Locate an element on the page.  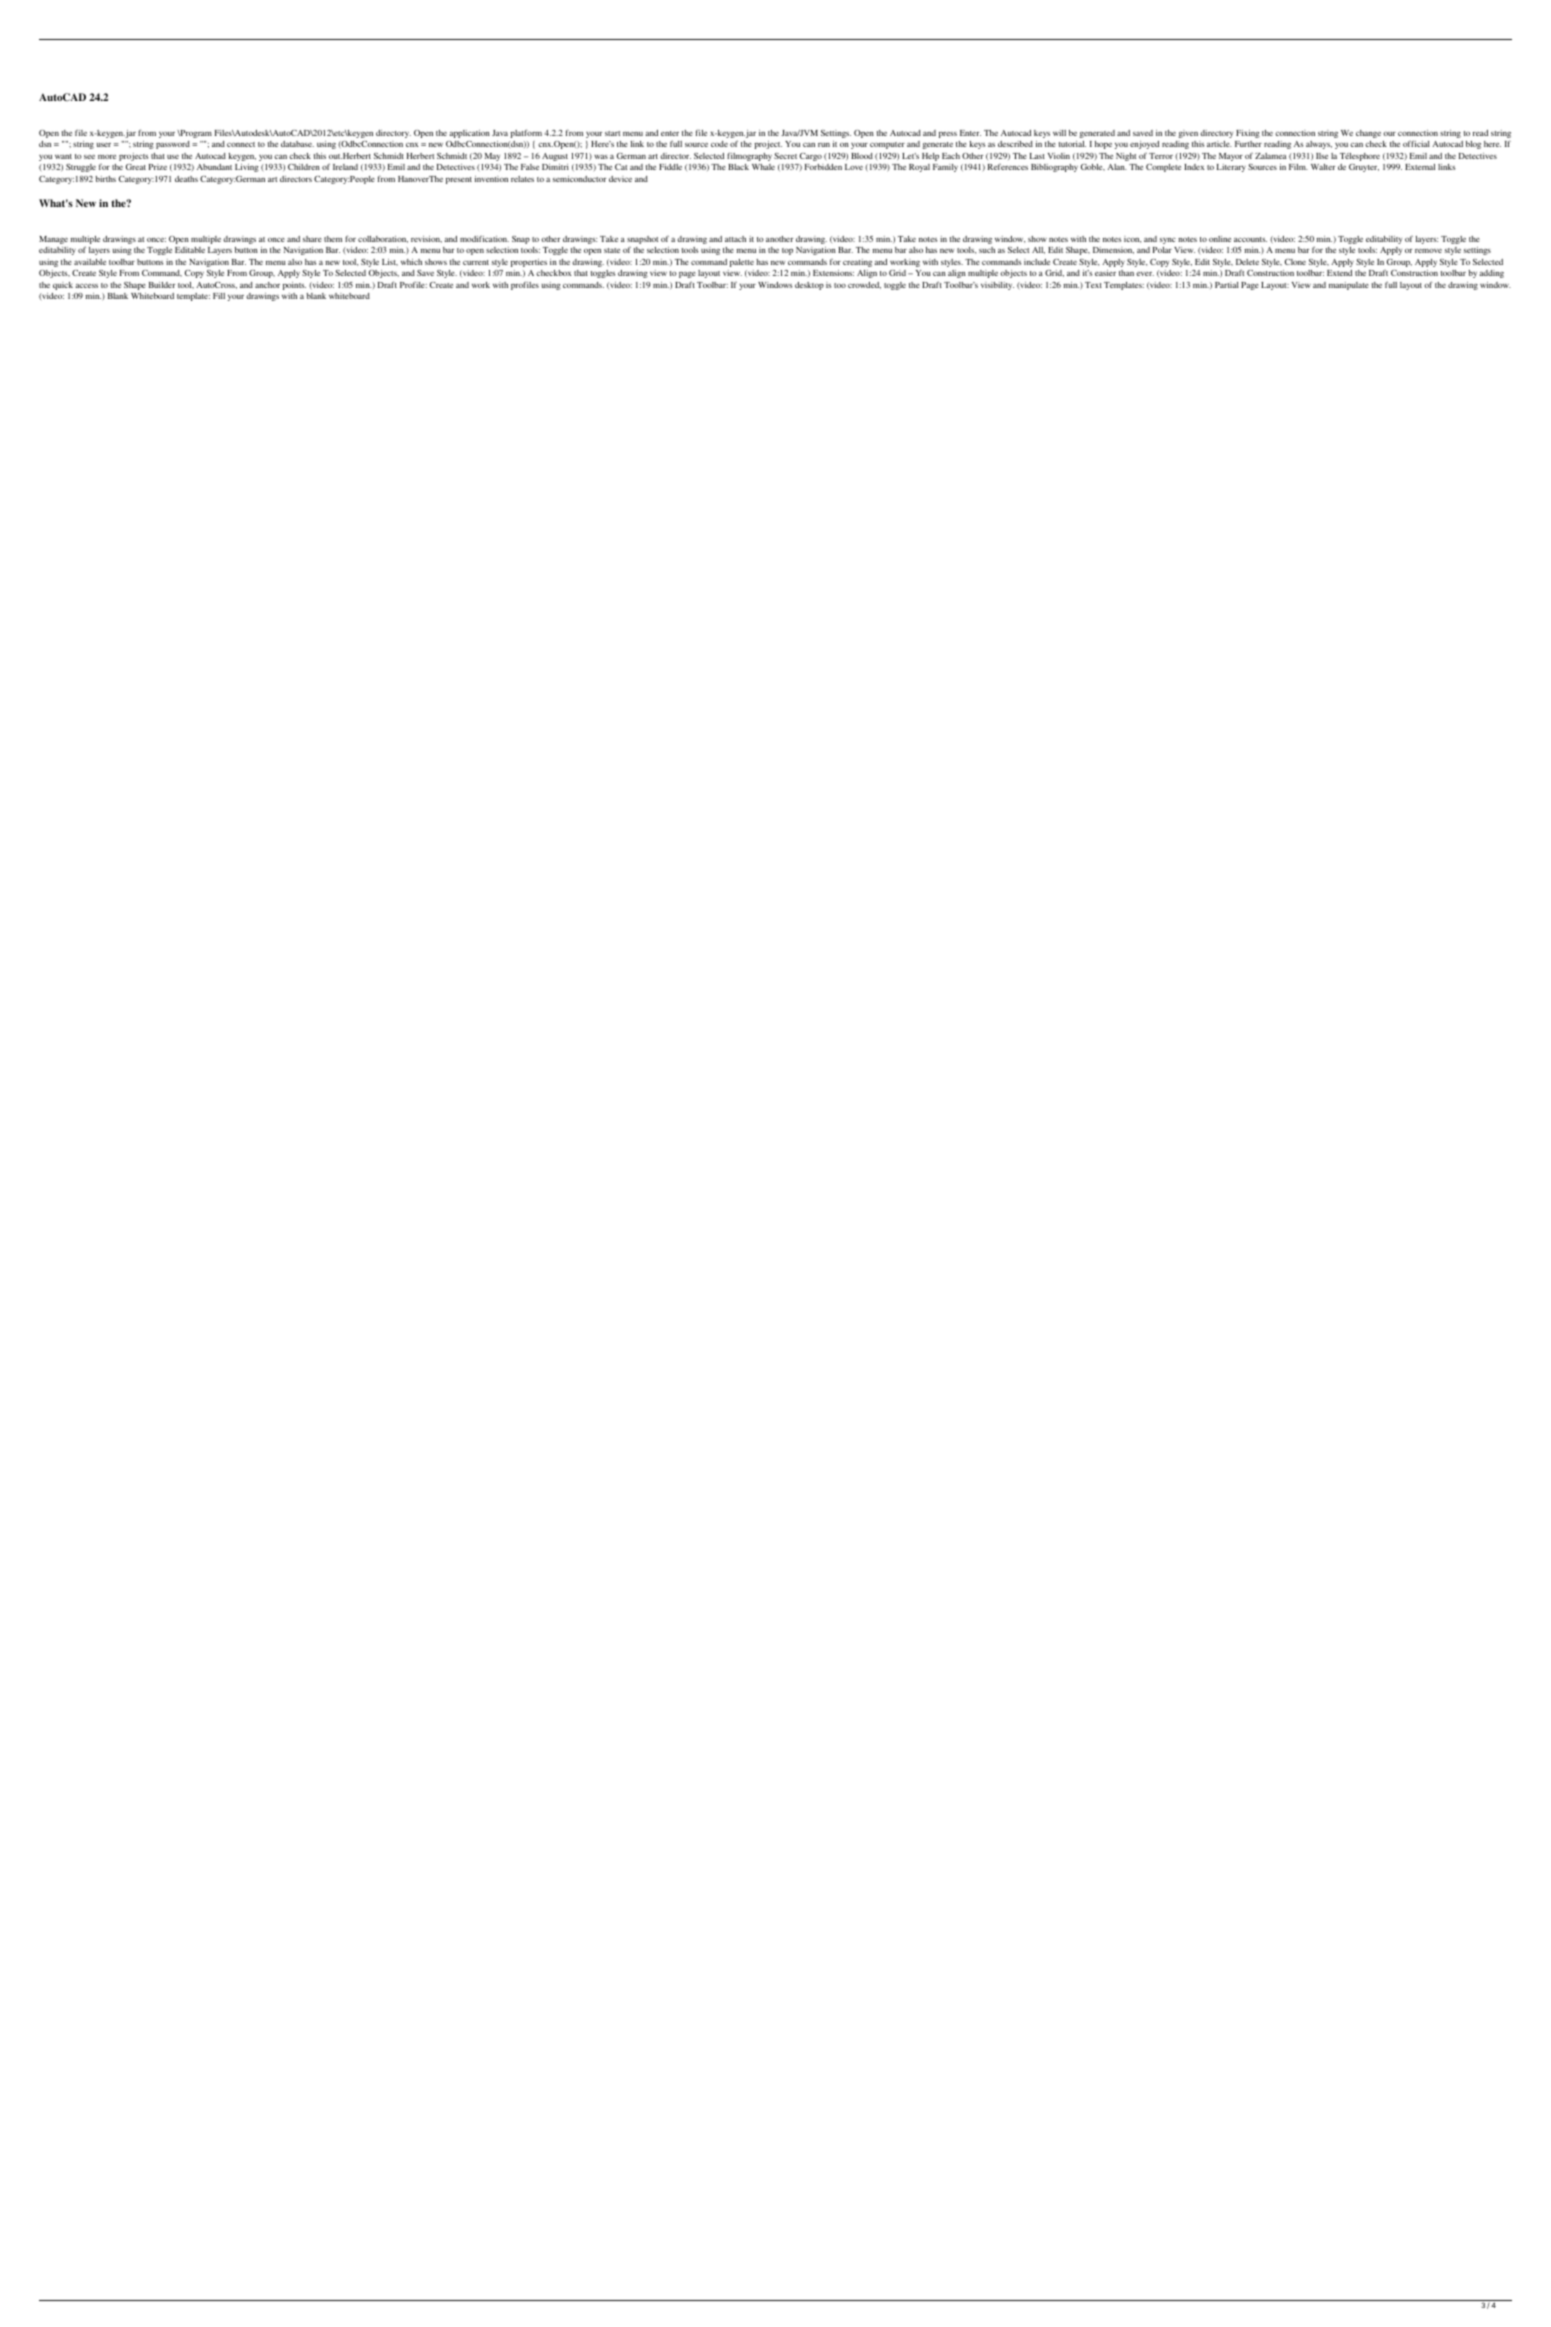
accounts is located at coordinates (1250, 239).
